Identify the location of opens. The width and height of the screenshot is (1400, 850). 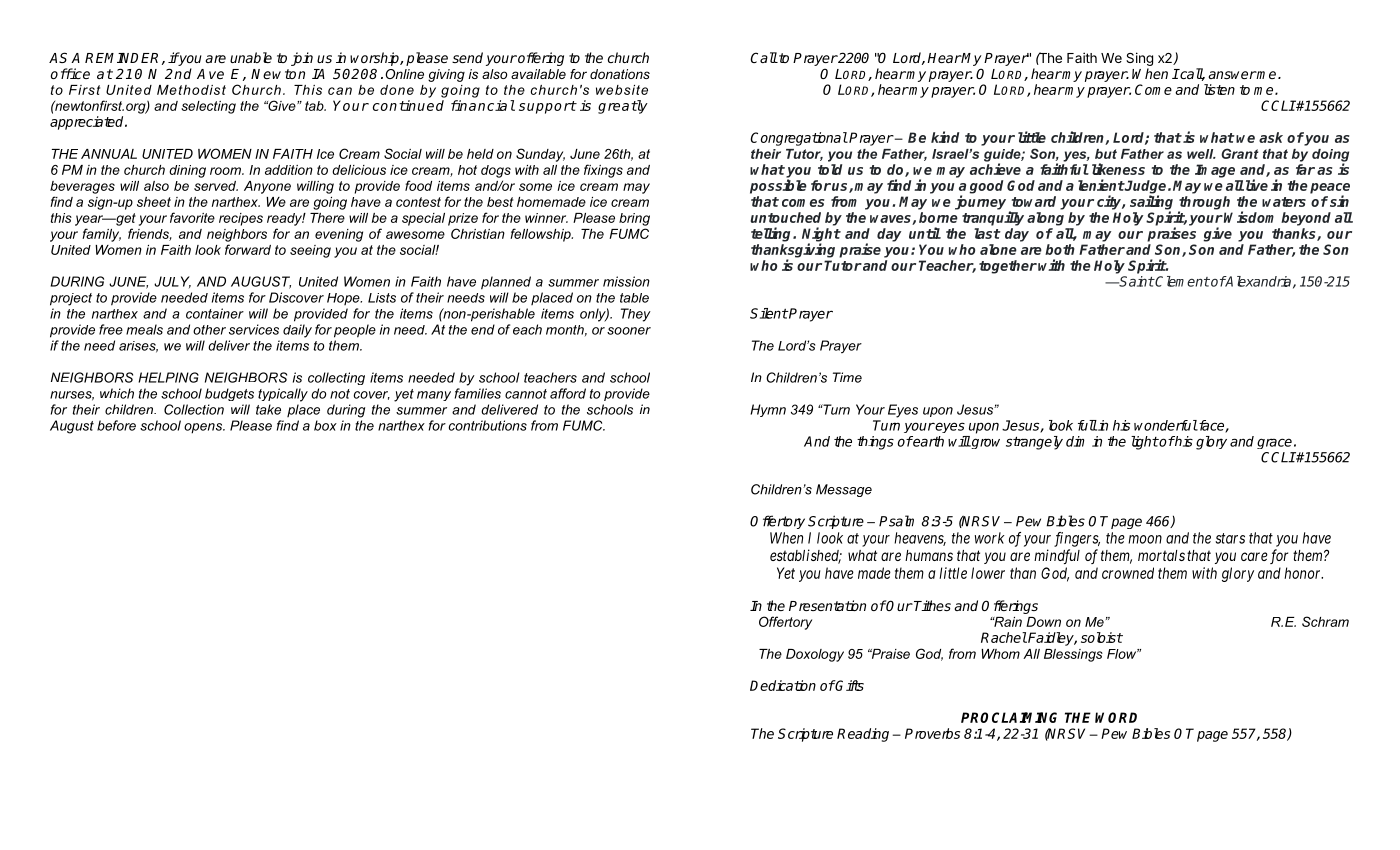
(204, 428).
